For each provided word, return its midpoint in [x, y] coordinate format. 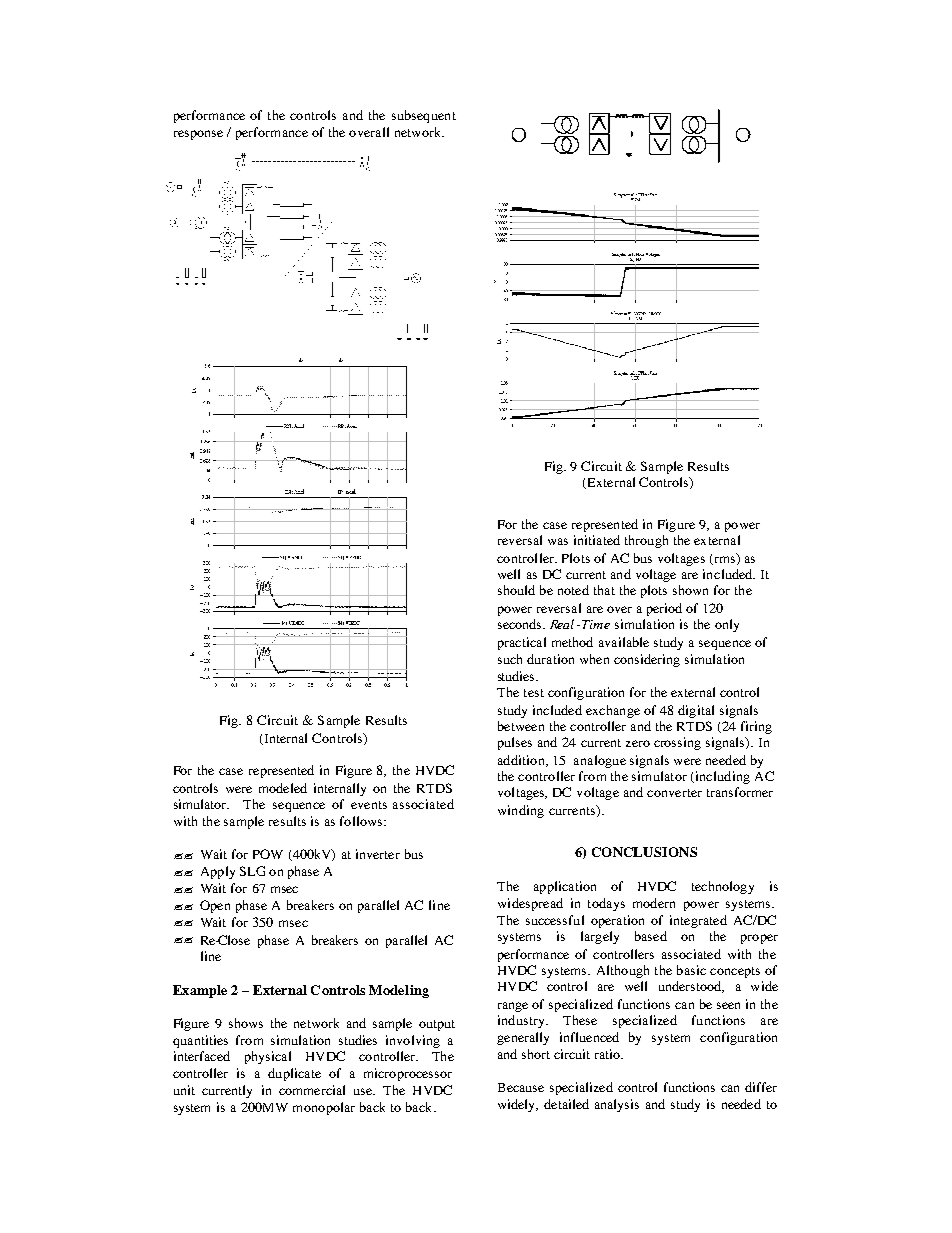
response [198, 135]
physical [268, 1057]
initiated [597, 540]
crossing [677, 743]
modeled [283, 788]
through [646, 541]
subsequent [424, 116]
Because [521, 1087]
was [558, 541]
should [516, 590]
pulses [515, 743]
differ [761, 1087]
